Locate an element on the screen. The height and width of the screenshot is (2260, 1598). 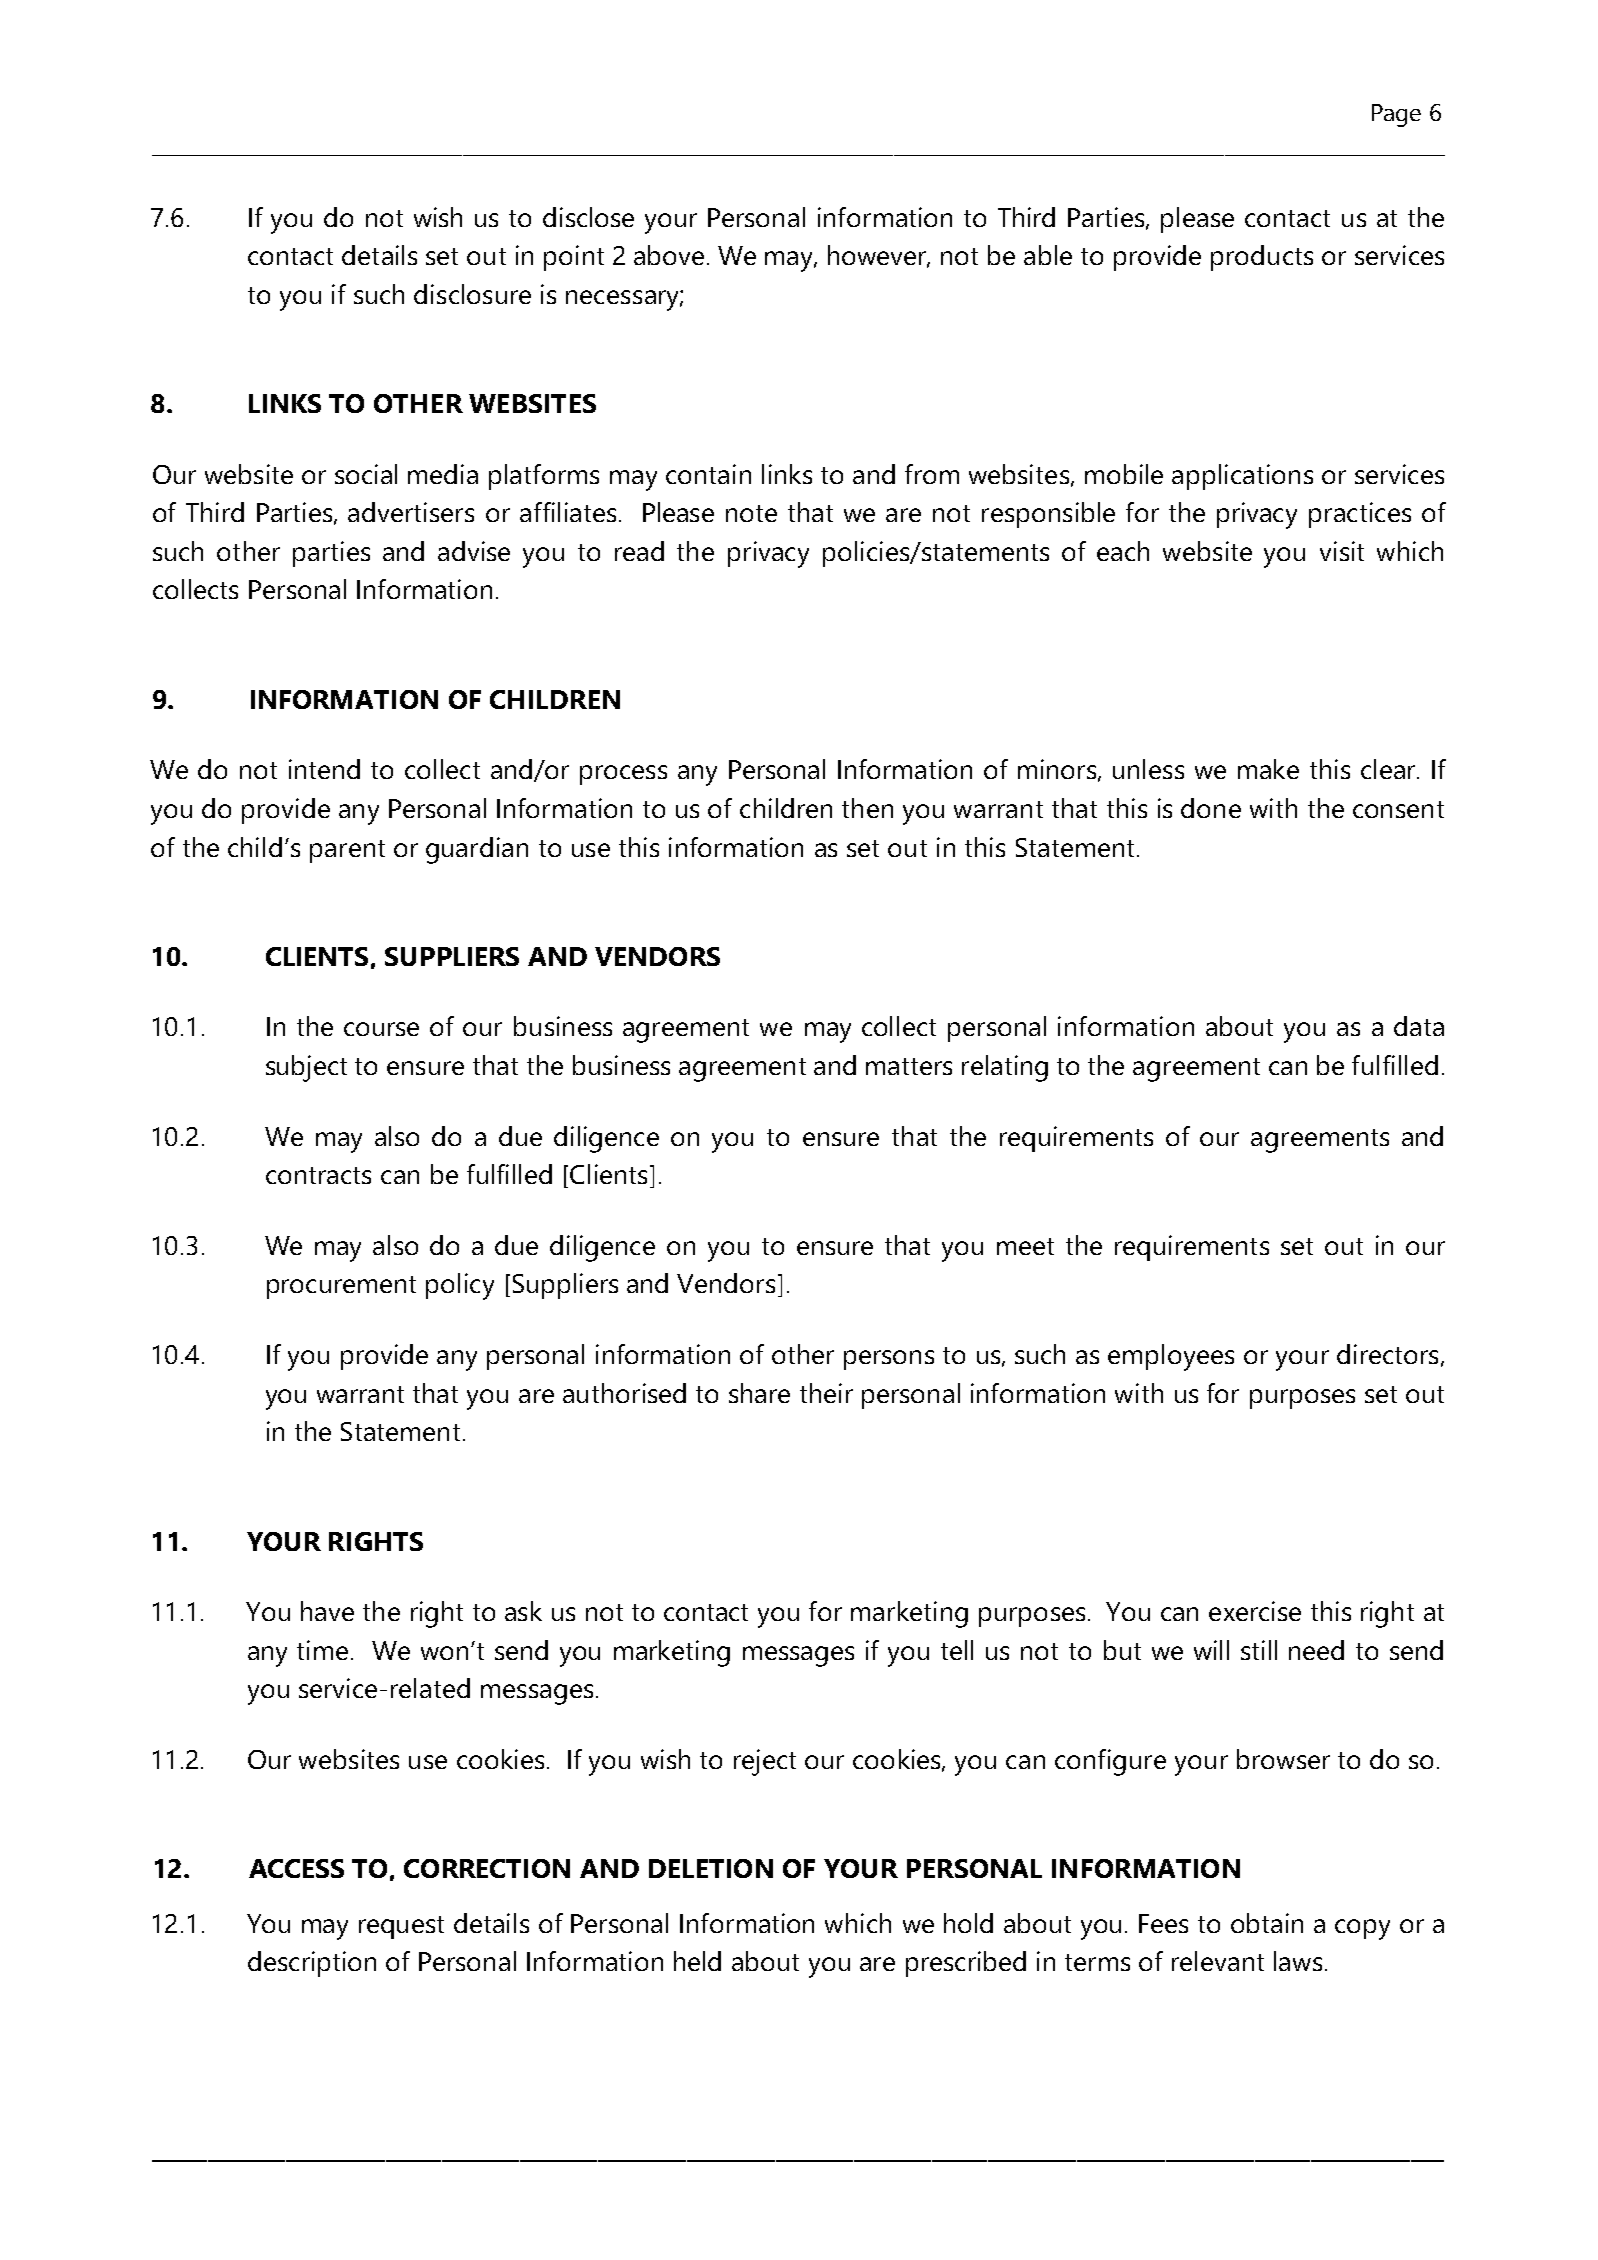
hold is located at coordinates (968, 1923).
